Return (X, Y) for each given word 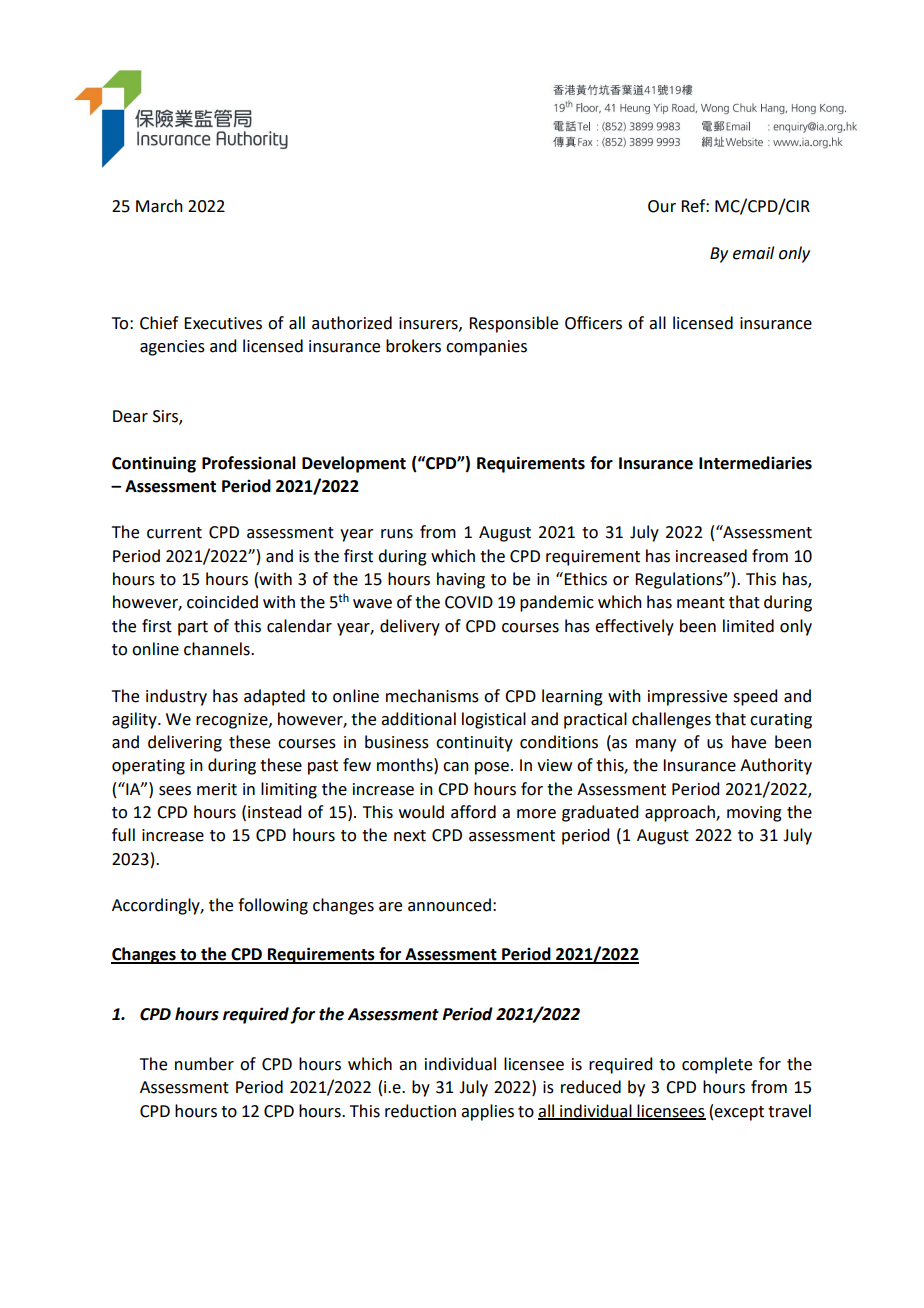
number (204, 1064)
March (159, 206)
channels (218, 649)
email (753, 253)
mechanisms (432, 696)
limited (748, 626)
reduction (420, 1111)
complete (717, 1065)
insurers (429, 324)
